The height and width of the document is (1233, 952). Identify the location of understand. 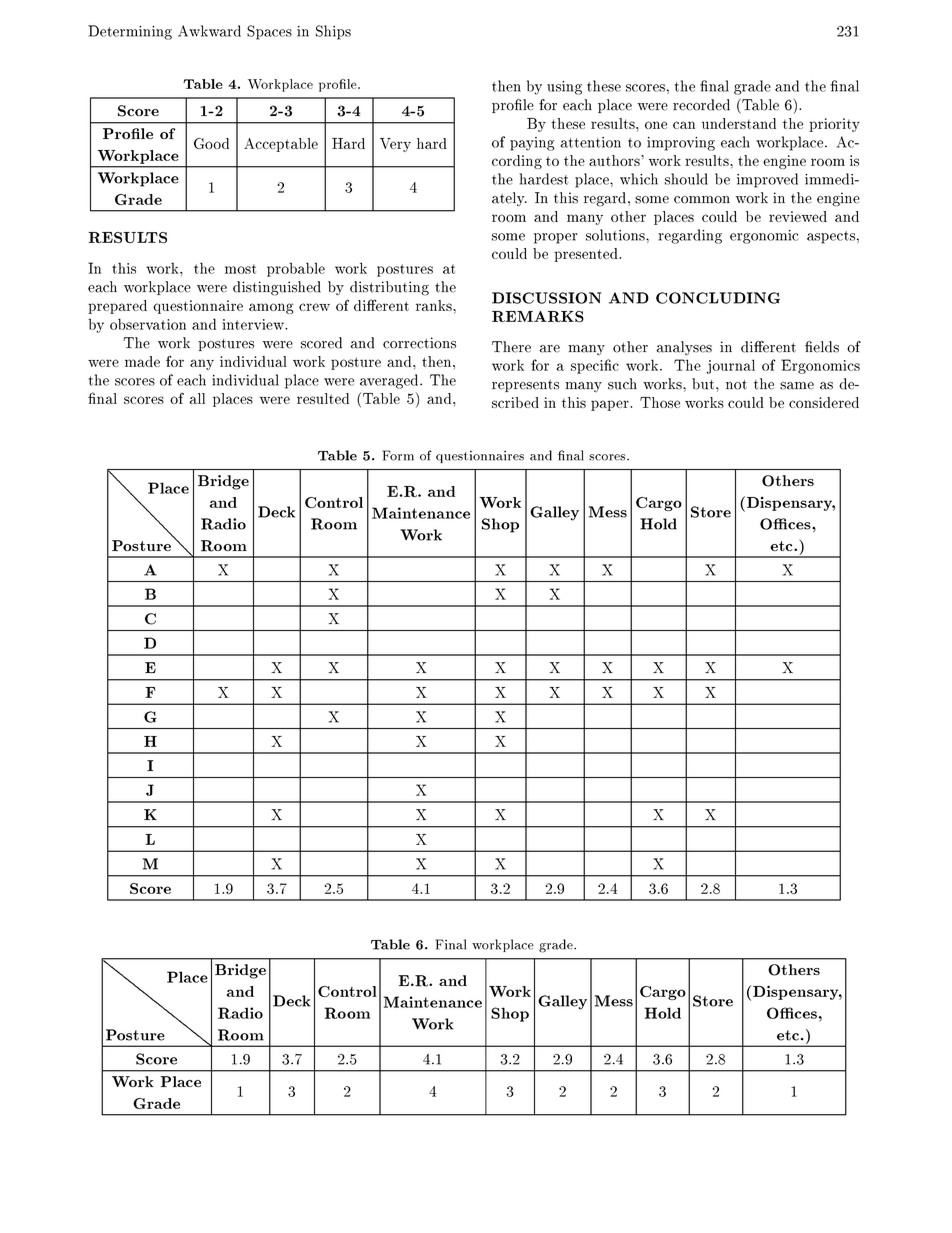
(739, 123).
